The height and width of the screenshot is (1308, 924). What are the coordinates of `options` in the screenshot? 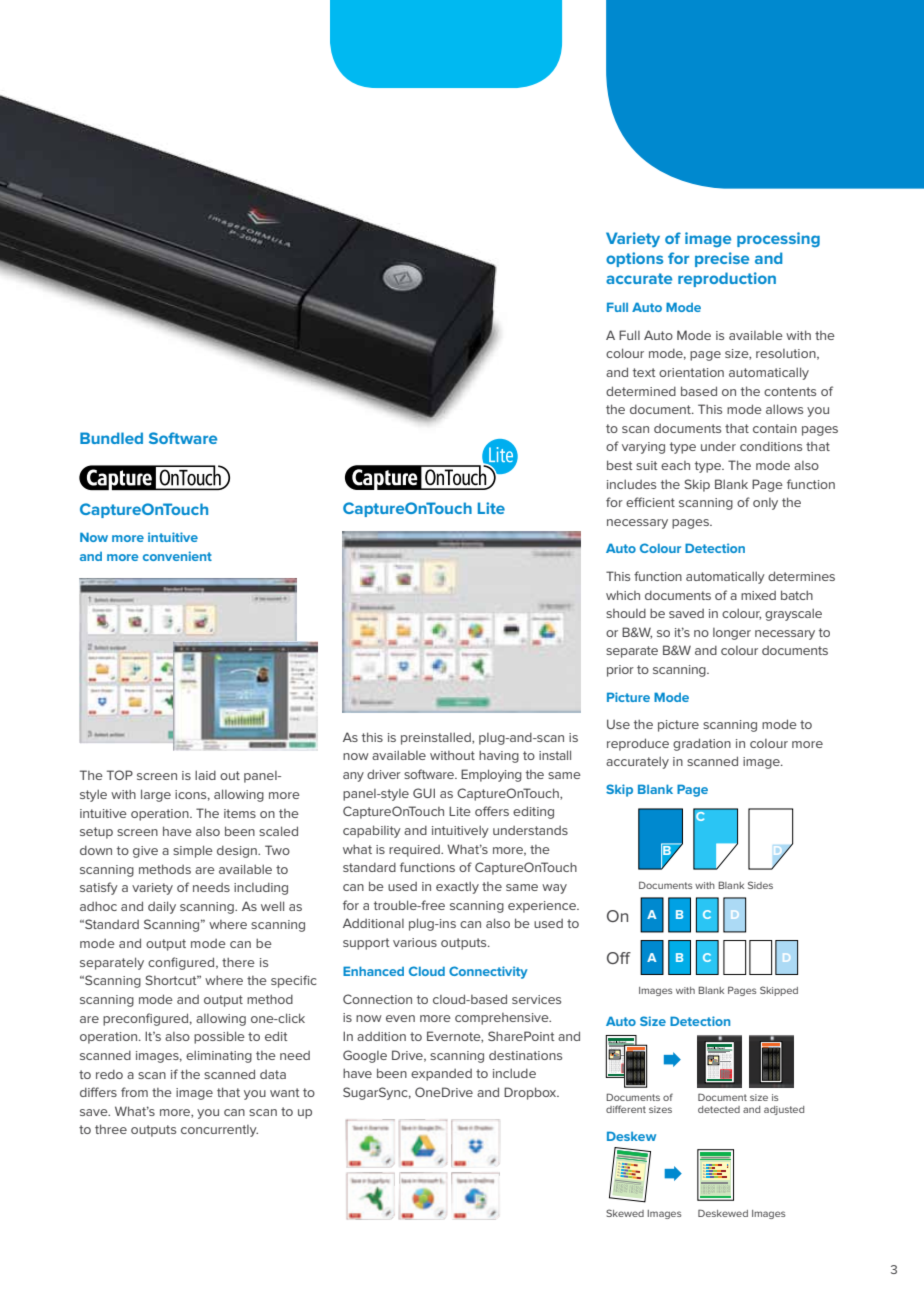 It's located at (634, 259).
